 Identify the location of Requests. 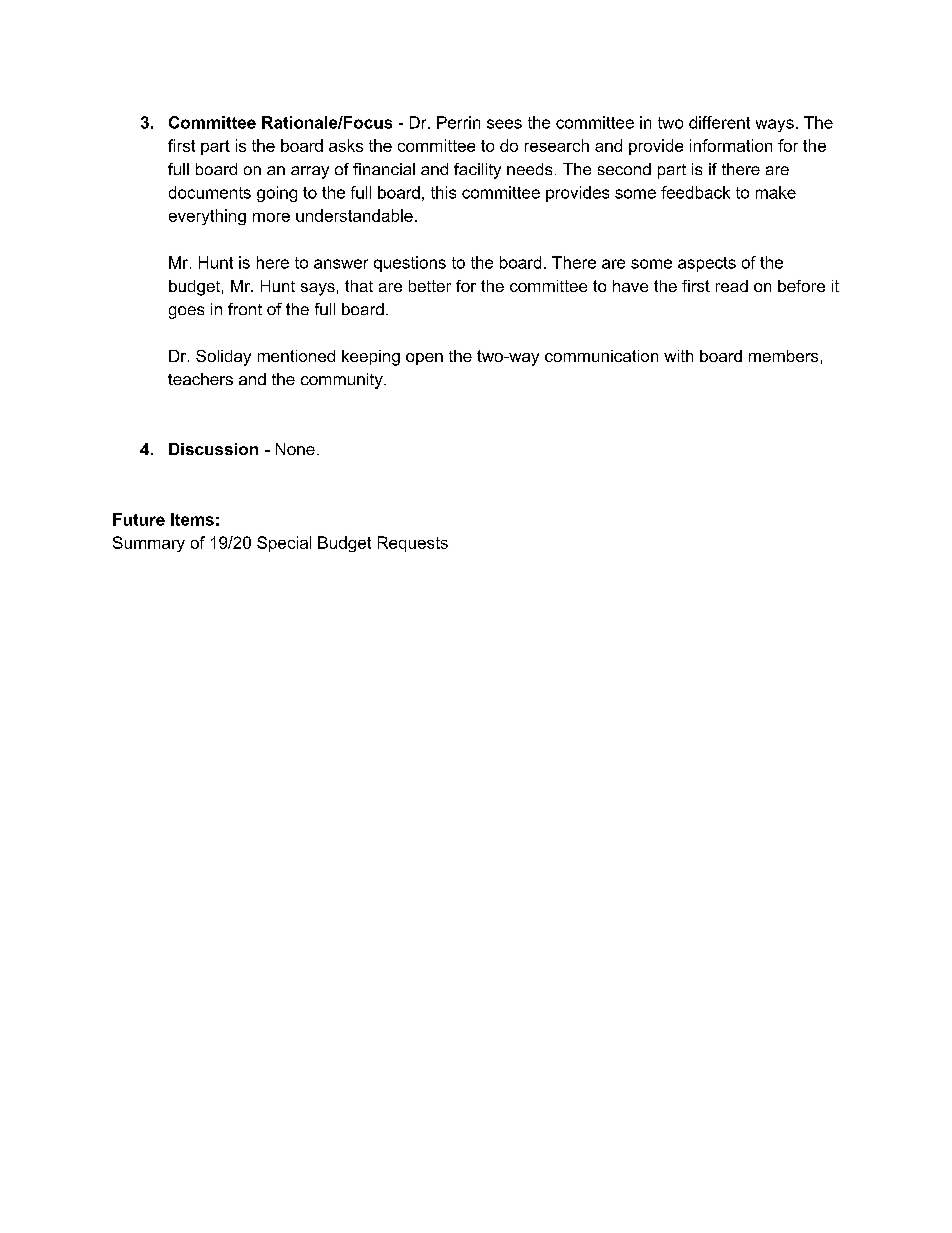
(413, 544).
